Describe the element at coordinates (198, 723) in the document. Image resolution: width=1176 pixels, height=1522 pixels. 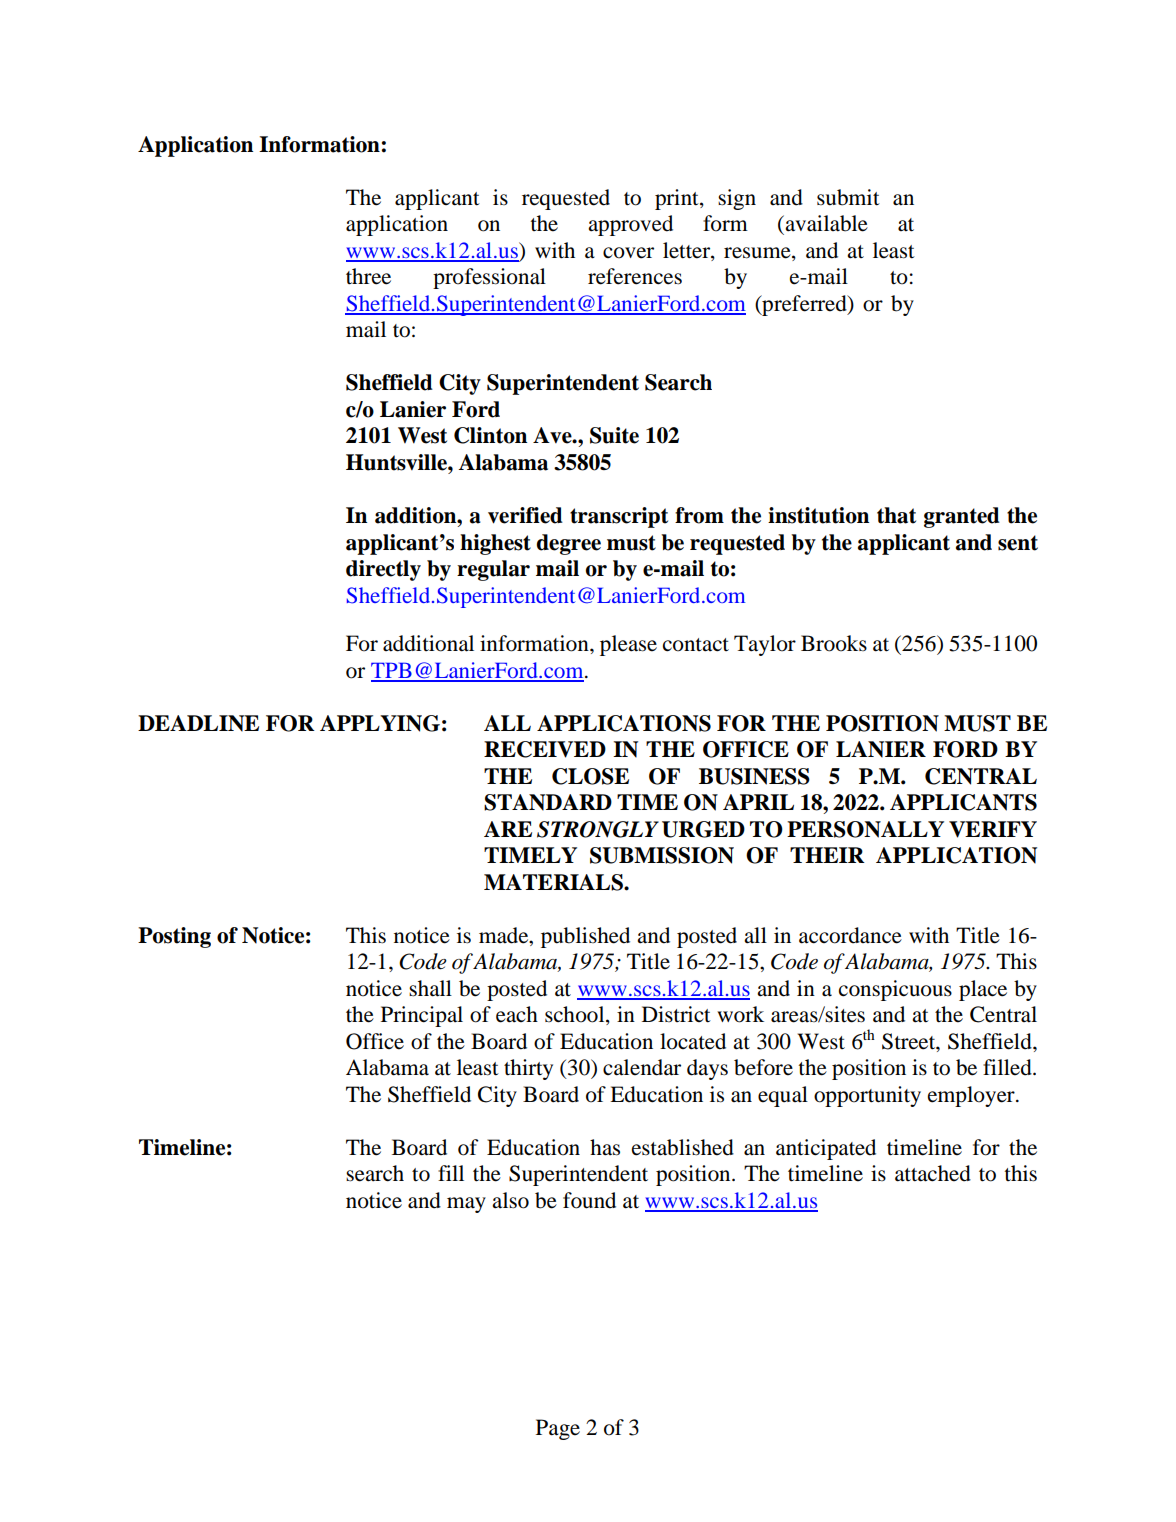
I see `DEADLINE` at that location.
